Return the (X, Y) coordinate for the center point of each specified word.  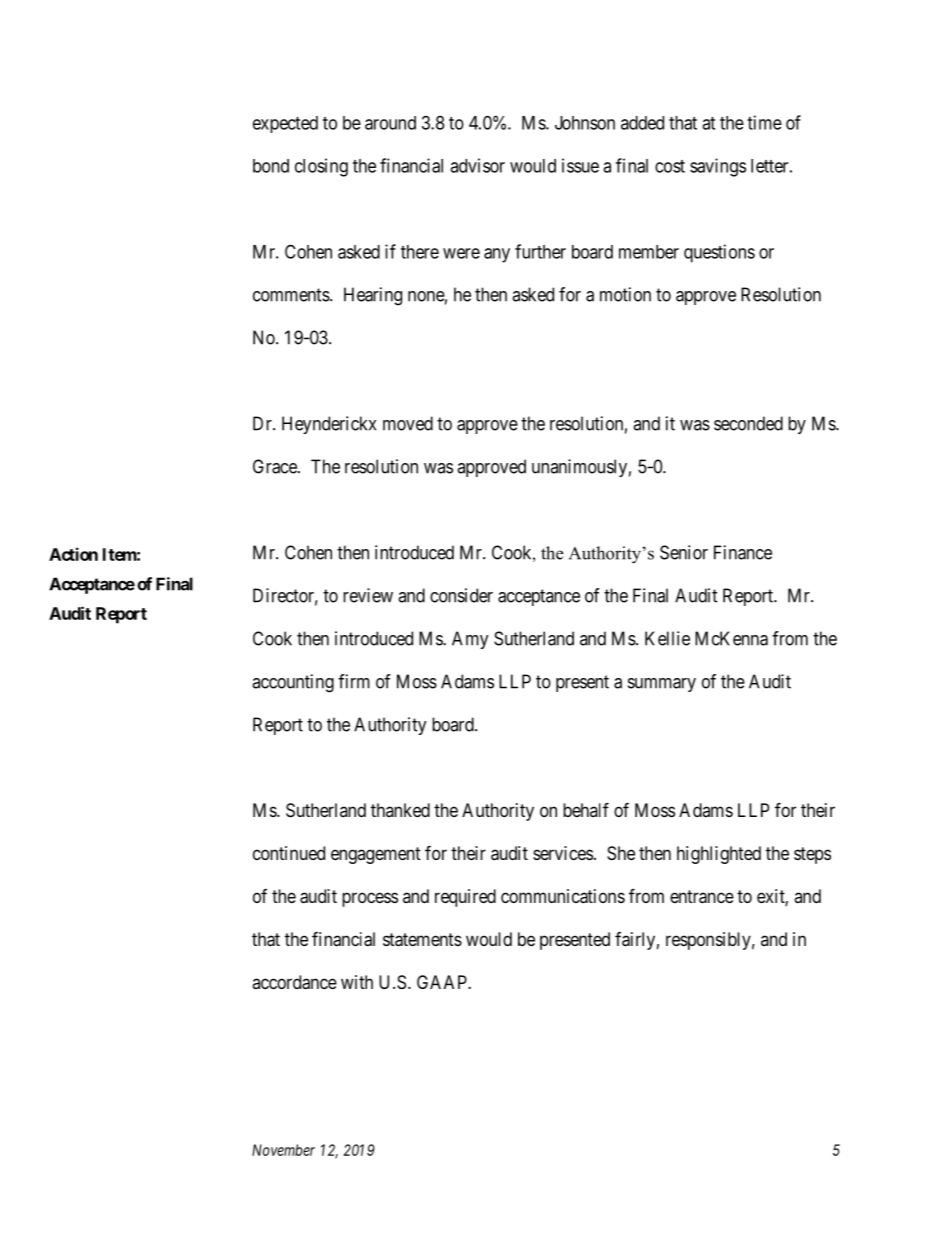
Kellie (667, 638)
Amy (470, 640)
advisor (477, 165)
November (283, 1150)
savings (718, 167)
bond (271, 166)
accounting (293, 683)
